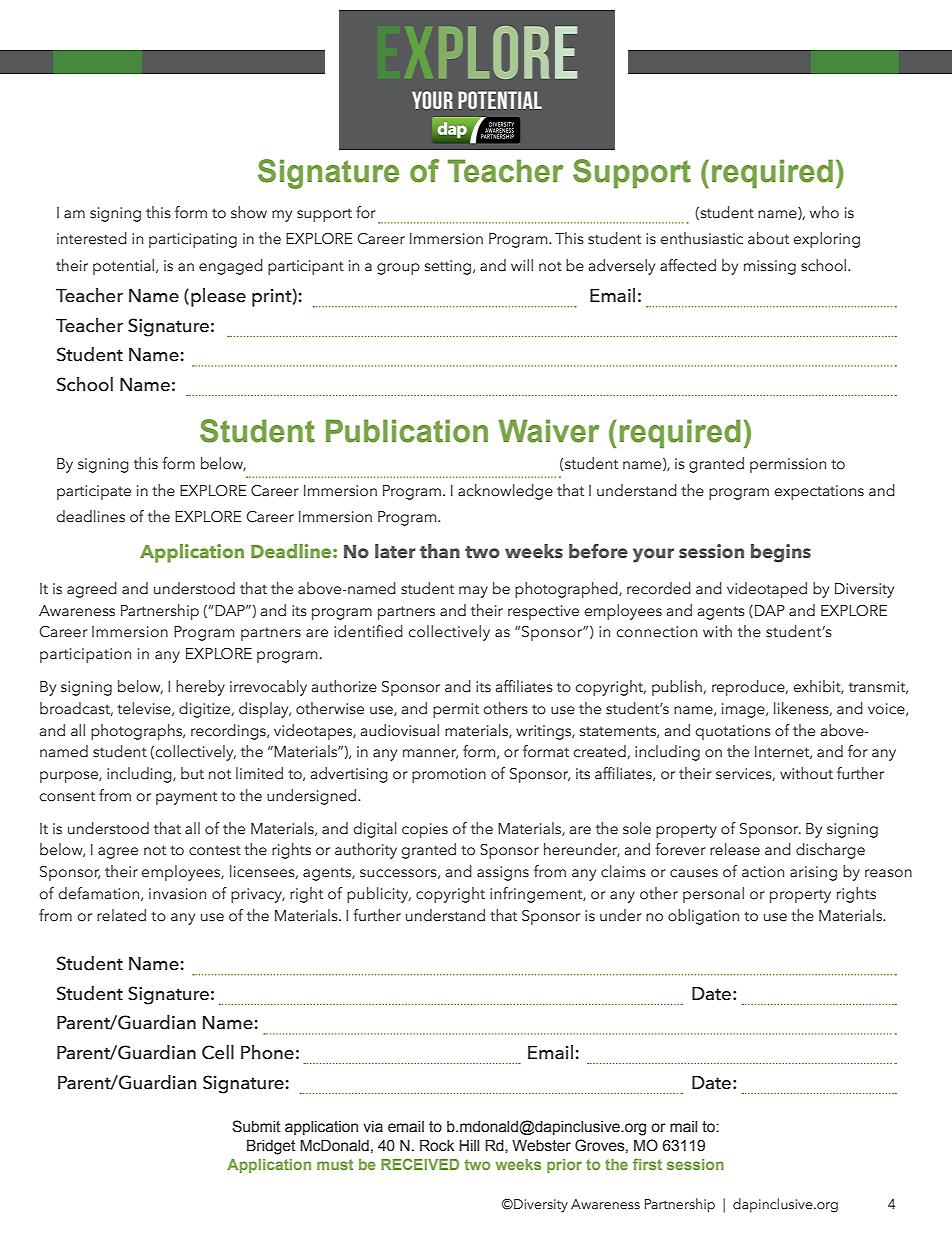 This document has height=1233, width=952. What do you see at coordinates (177, 894) in the document?
I see `invasion` at bounding box center [177, 894].
